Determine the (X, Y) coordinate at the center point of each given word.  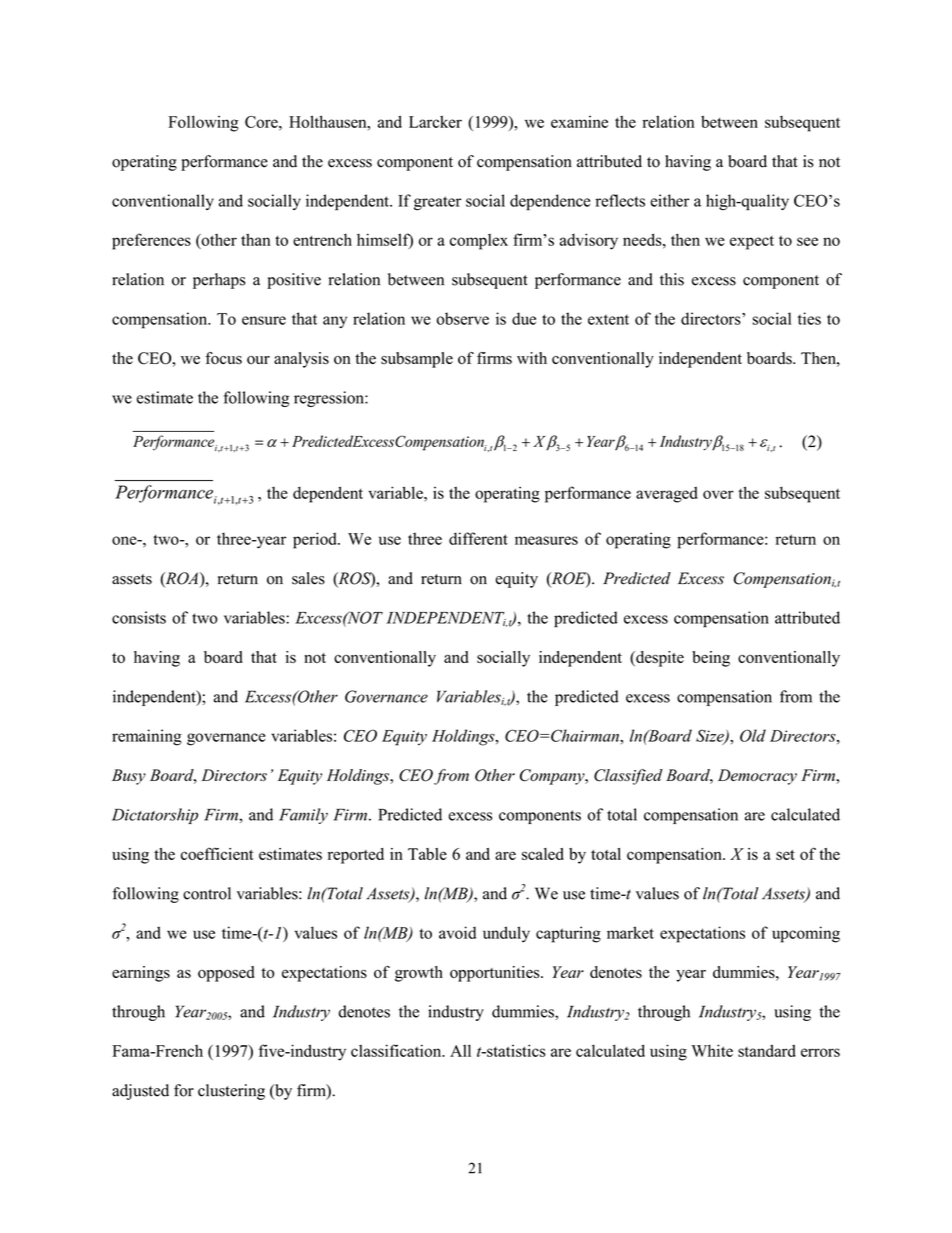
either (670, 200)
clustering (231, 1092)
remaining (147, 737)
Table (427, 854)
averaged (667, 495)
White (712, 1050)
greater (437, 203)
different (478, 538)
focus (223, 358)
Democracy (757, 777)
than (256, 239)
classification (397, 1050)
